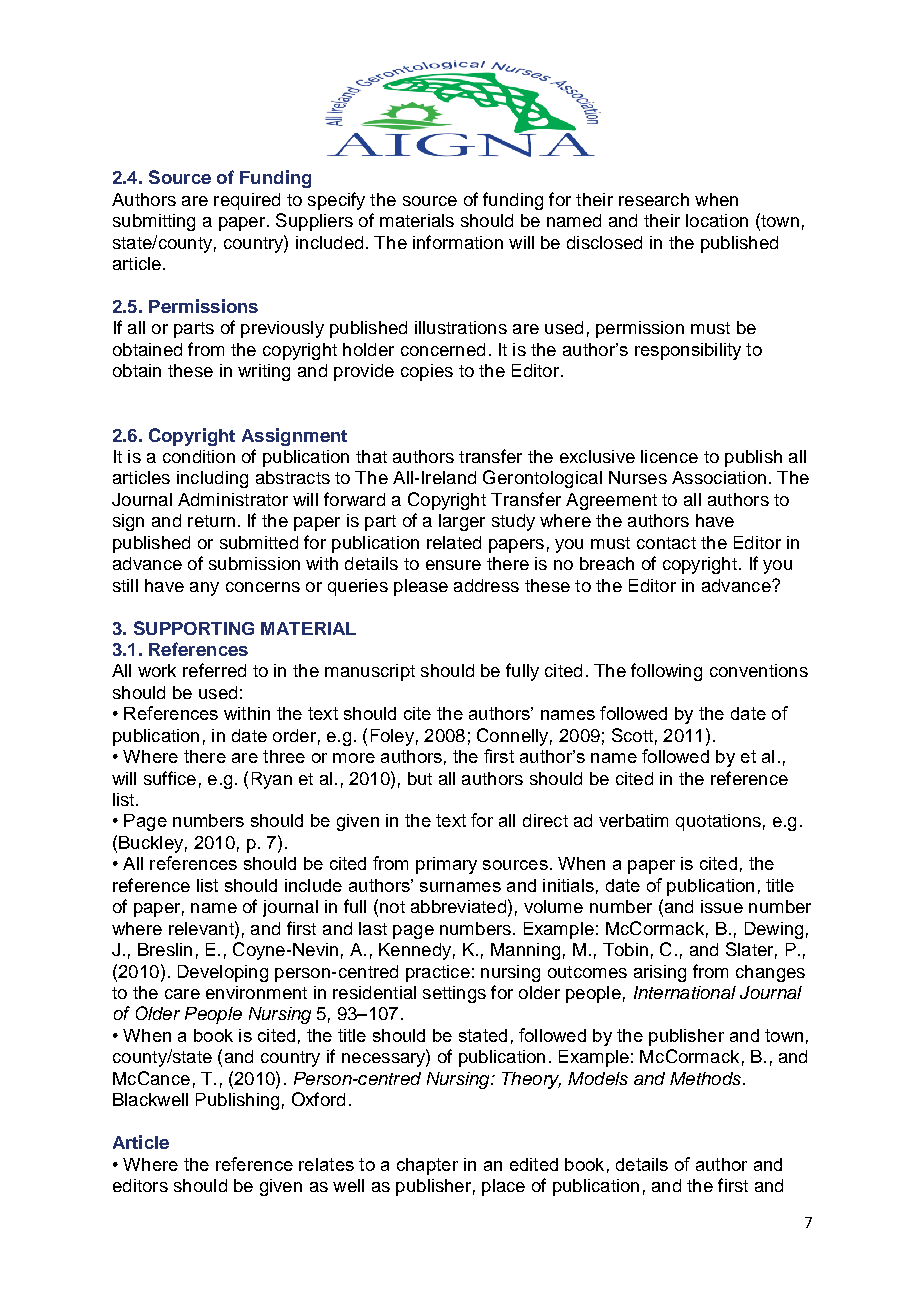 This screenshot has width=924, height=1308. I want to click on chapter, so click(427, 1166).
